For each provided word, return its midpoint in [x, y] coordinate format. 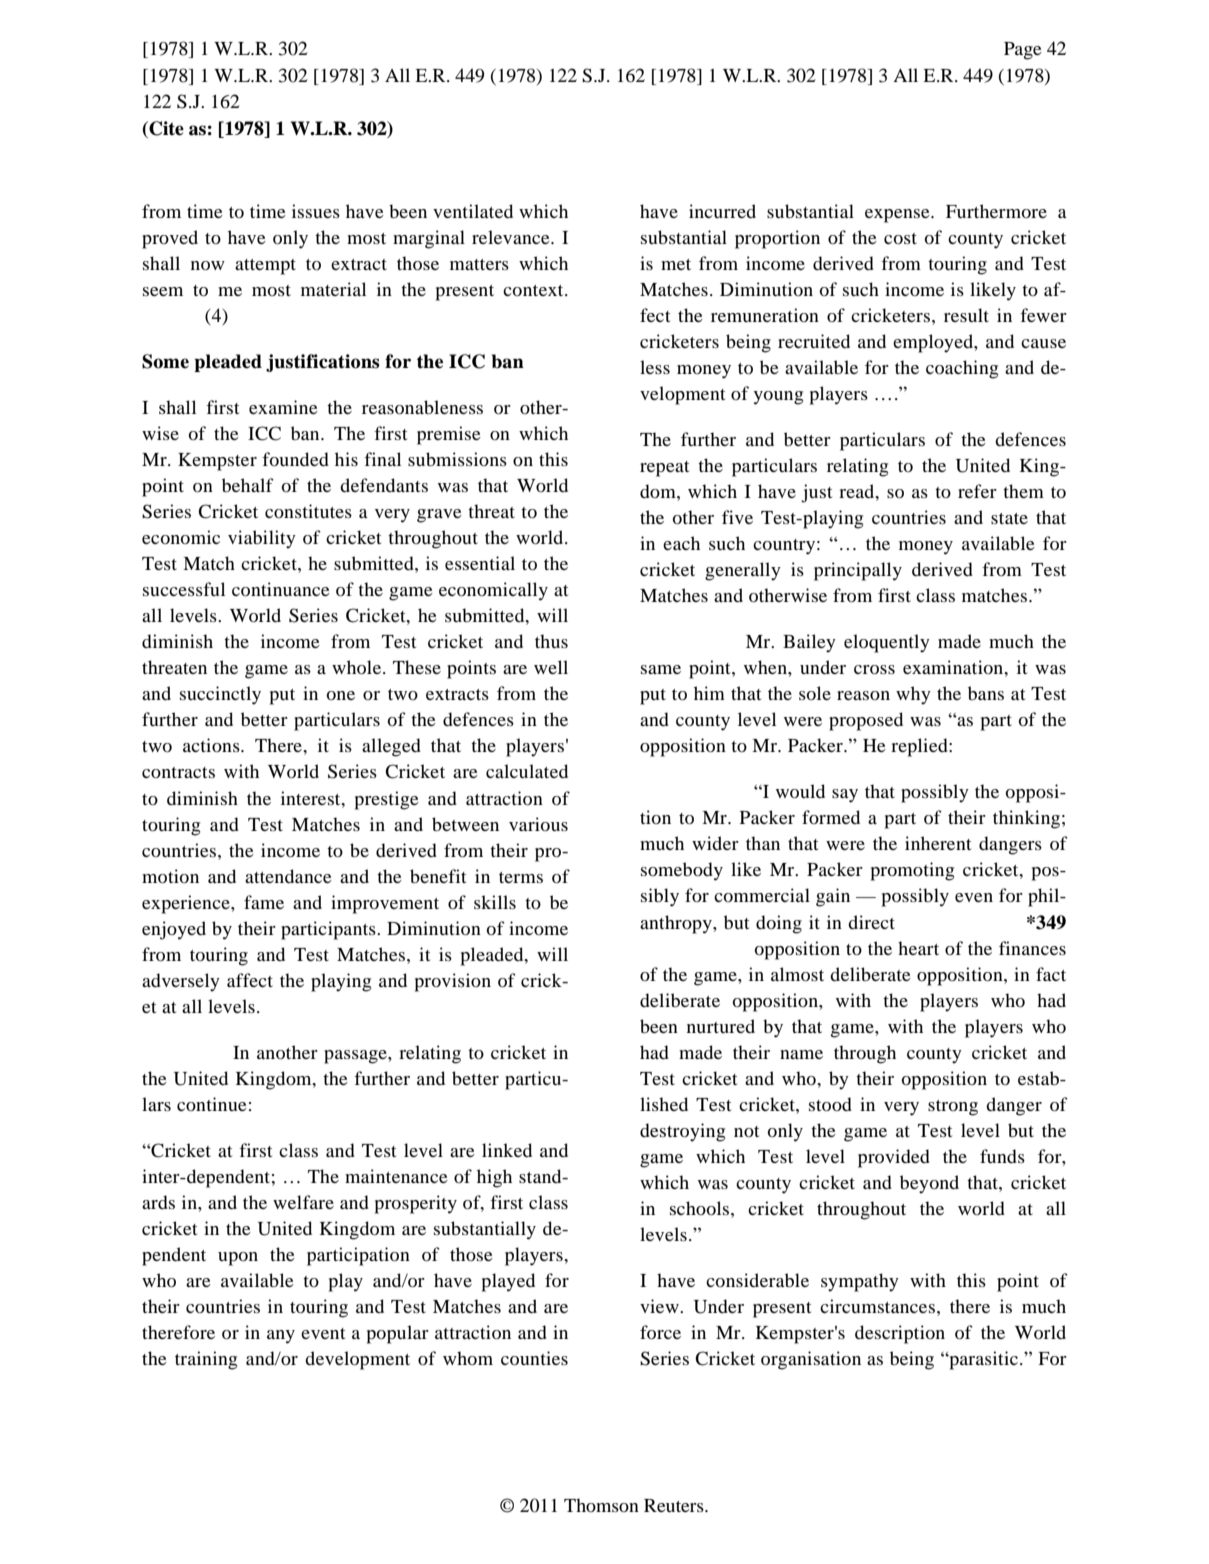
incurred [722, 211]
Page [1023, 51]
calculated [527, 771]
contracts [178, 772]
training [206, 1360]
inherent [938, 843]
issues [316, 211]
